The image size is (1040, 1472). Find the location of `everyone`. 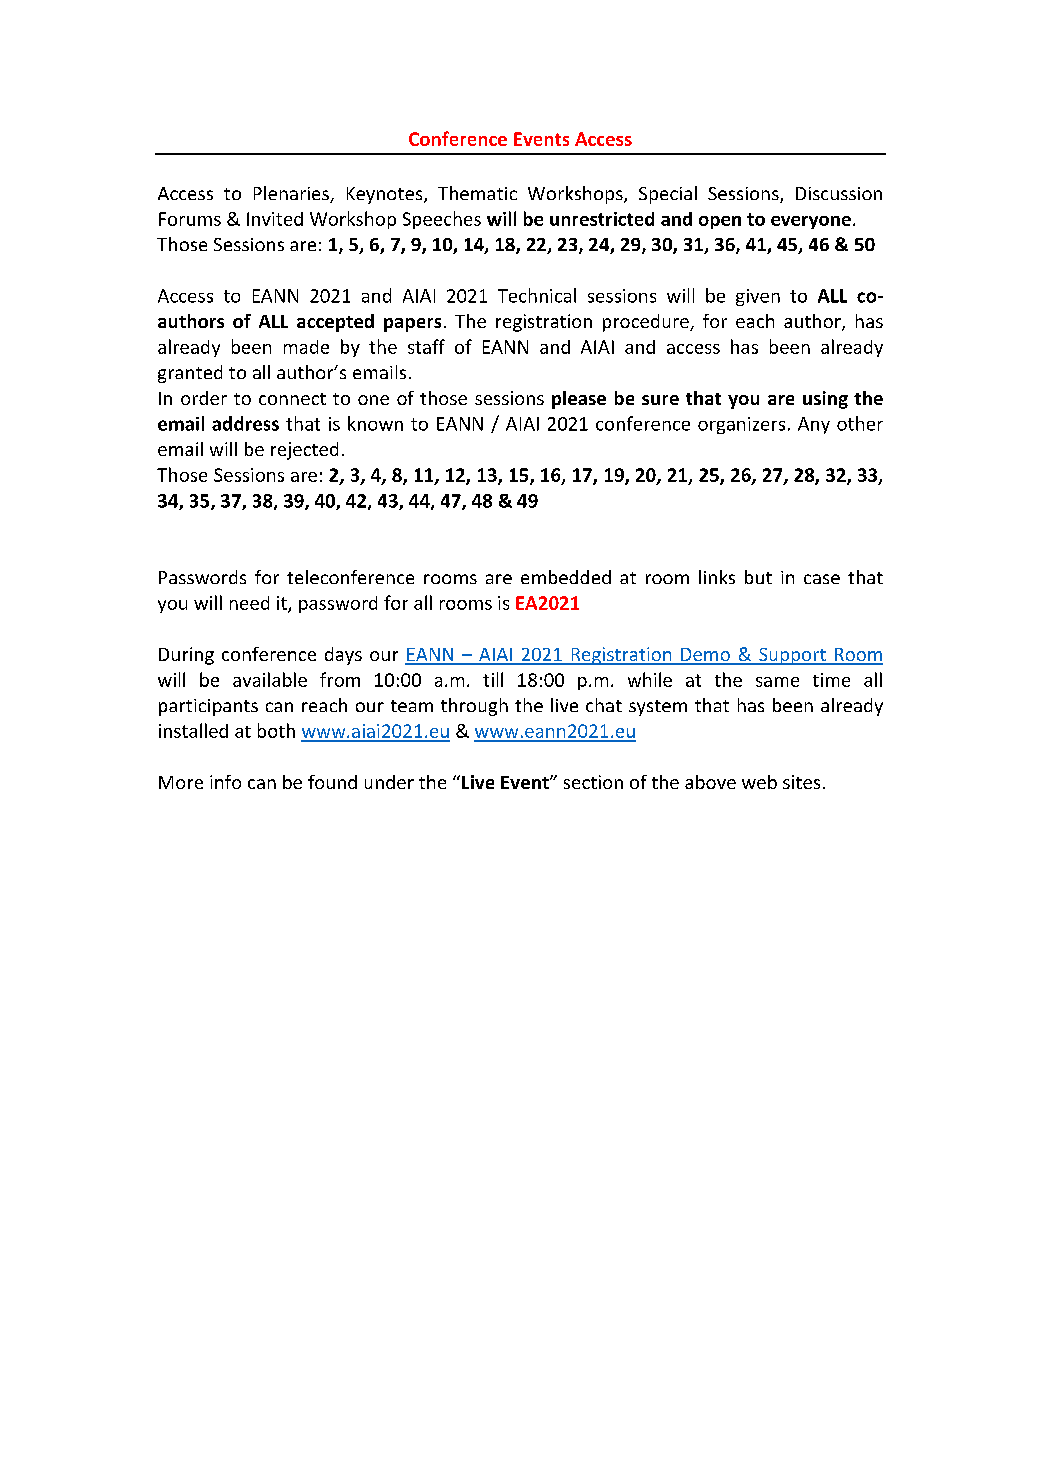

everyone is located at coordinates (811, 222).
